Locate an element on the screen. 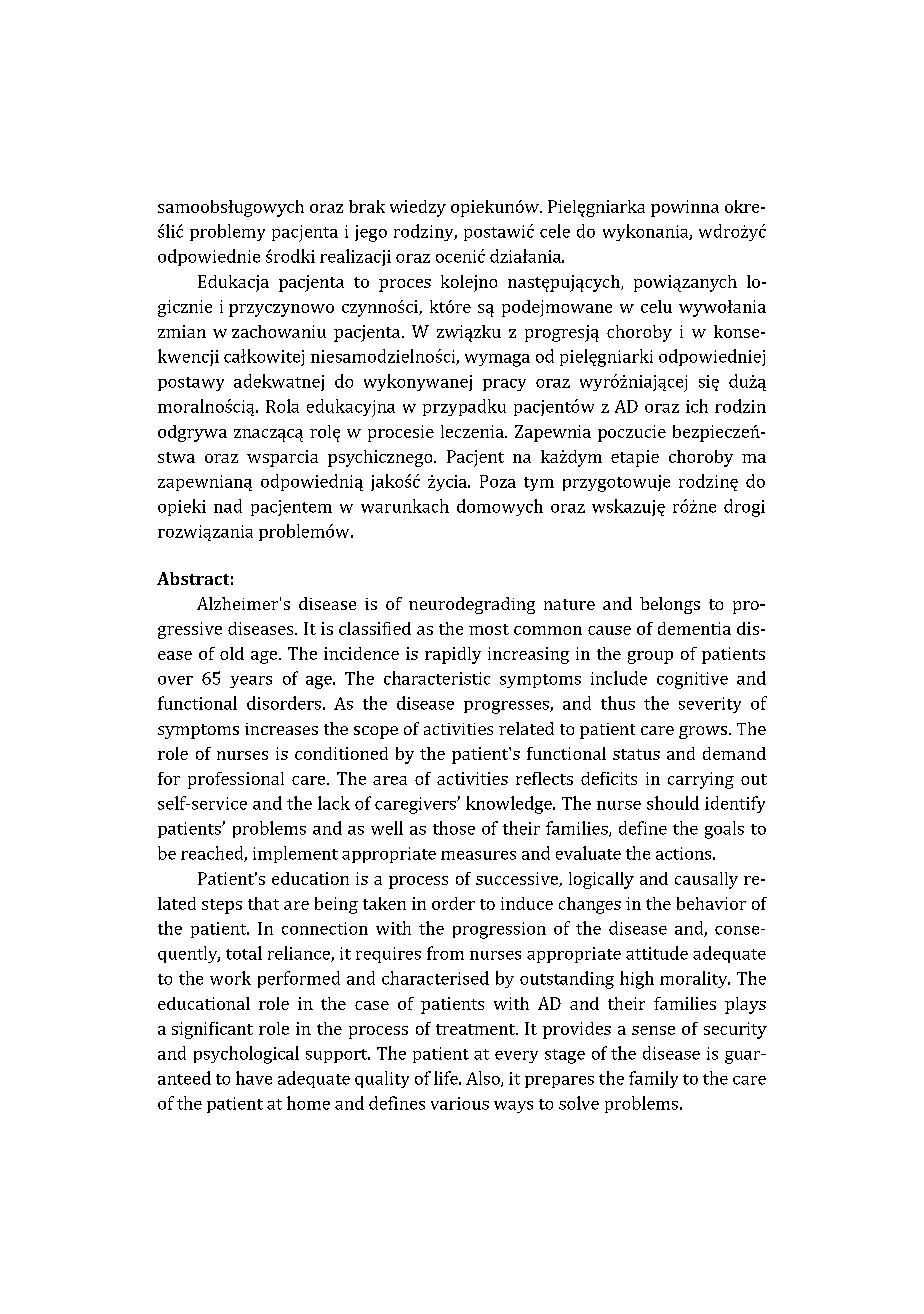 Image resolution: width=924 pixels, height=1314 pixels. professional is located at coordinates (236, 780).
